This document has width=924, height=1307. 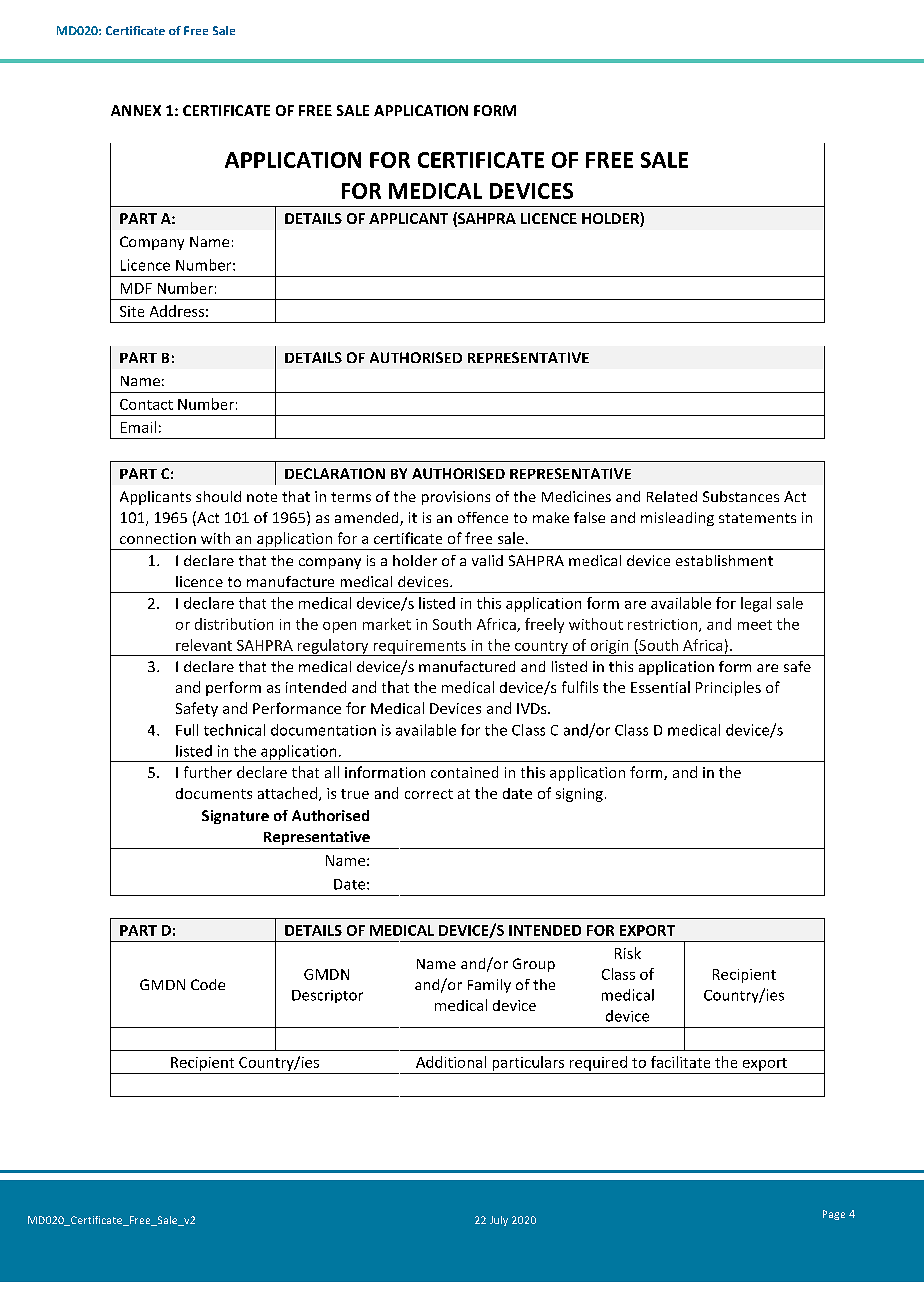 What do you see at coordinates (136, 110) in the document?
I see `ANNEX` at bounding box center [136, 110].
